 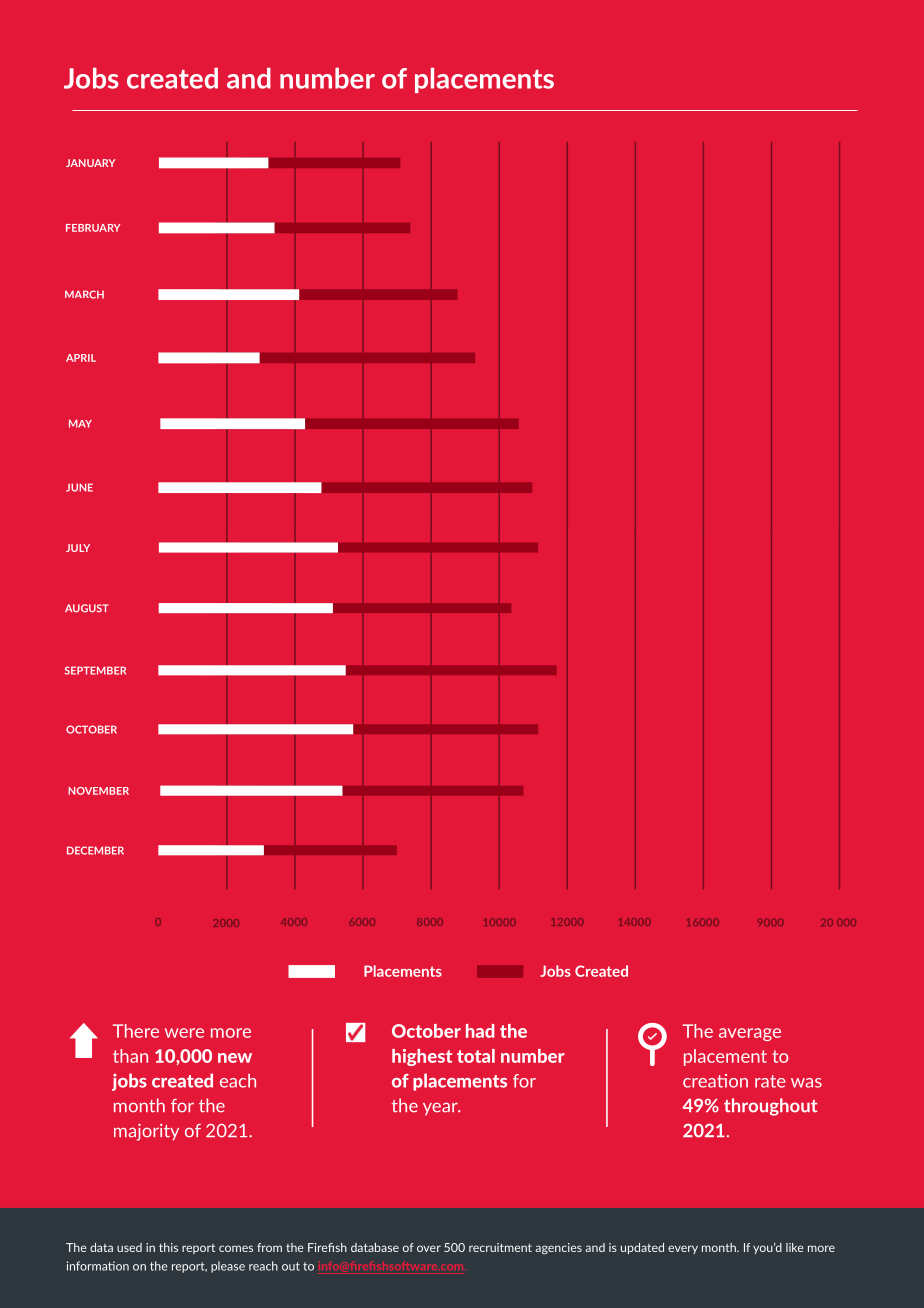 I want to click on JULY, so click(x=78, y=548).
